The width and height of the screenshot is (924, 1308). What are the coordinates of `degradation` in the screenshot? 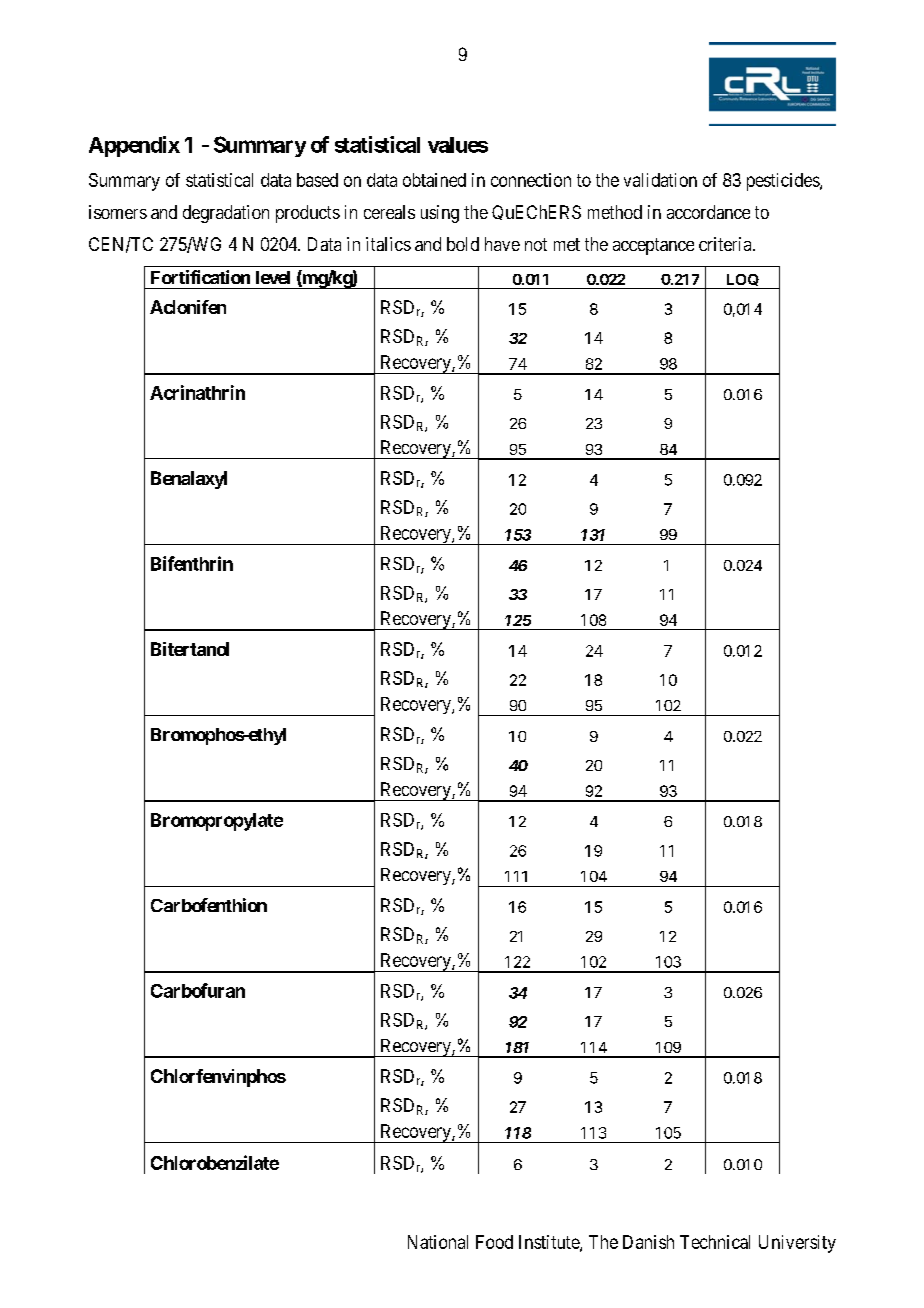 It's located at (226, 214).
